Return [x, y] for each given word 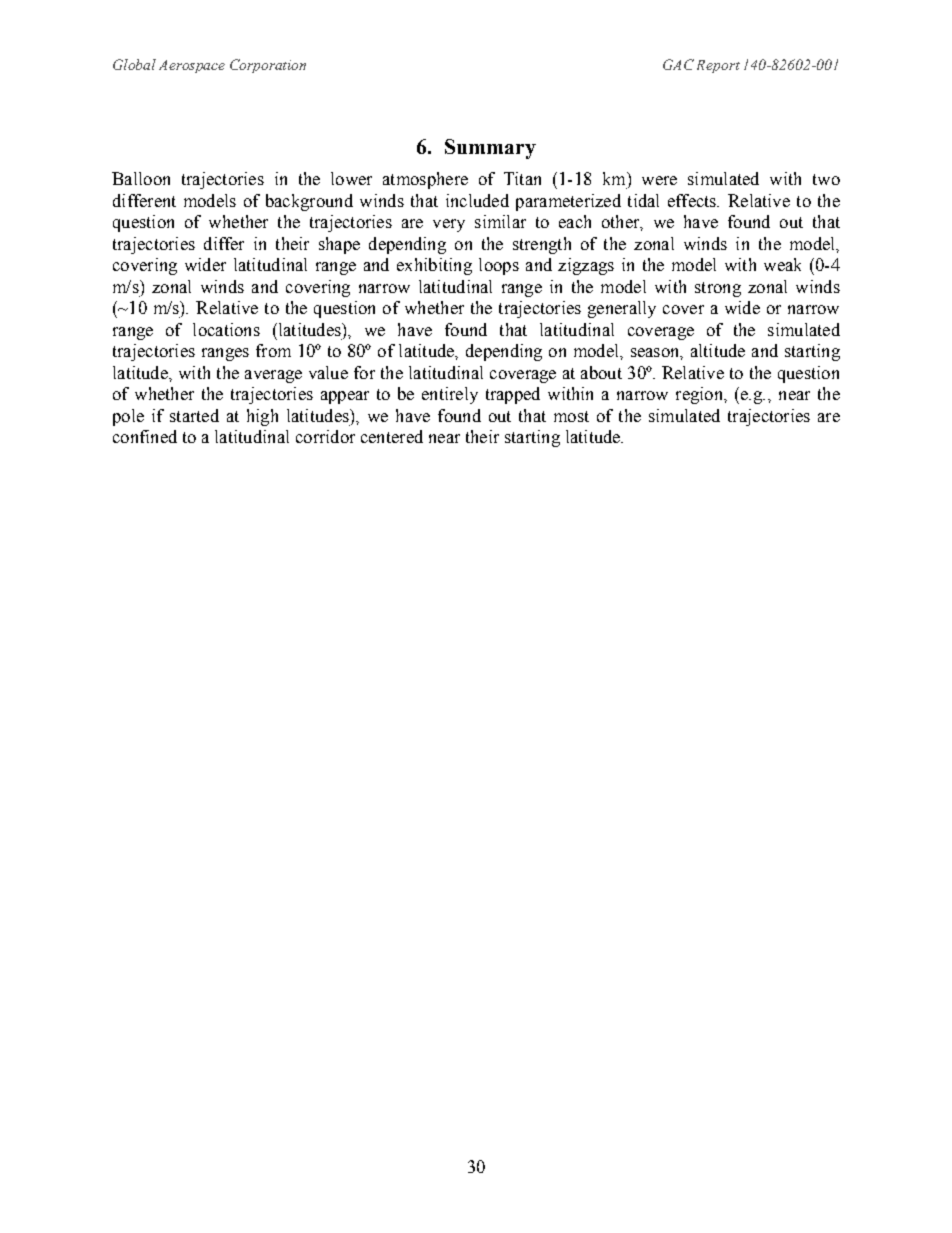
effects [693, 200]
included [477, 200]
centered [392, 436]
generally [622, 309]
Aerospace [192, 66]
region [700, 395]
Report [718, 66]
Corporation [268, 66]
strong [718, 289]
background [309, 202]
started [194, 415]
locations [226, 329]
